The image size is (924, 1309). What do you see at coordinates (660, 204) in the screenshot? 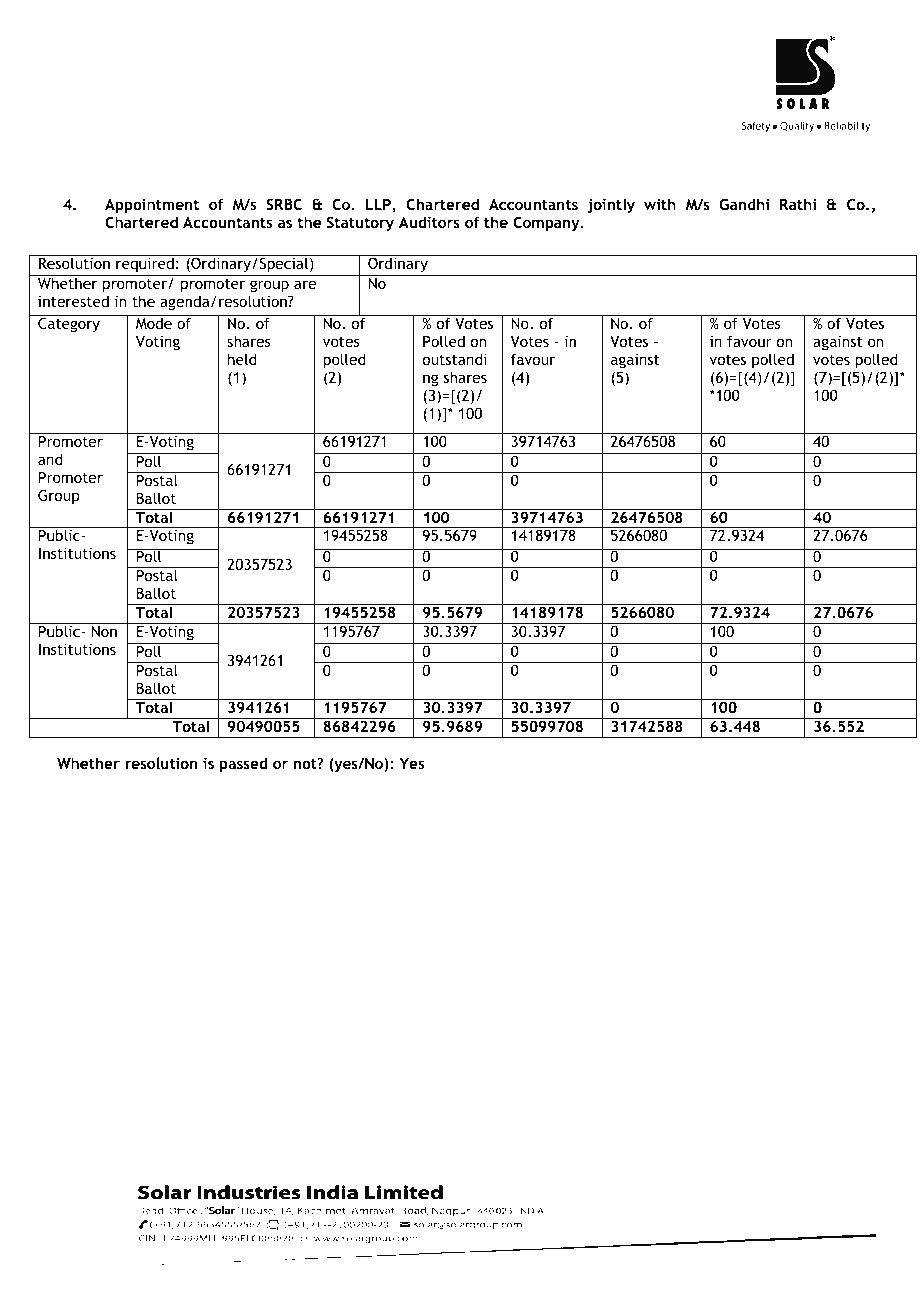
I see `with` at bounding box center [660, 204].
